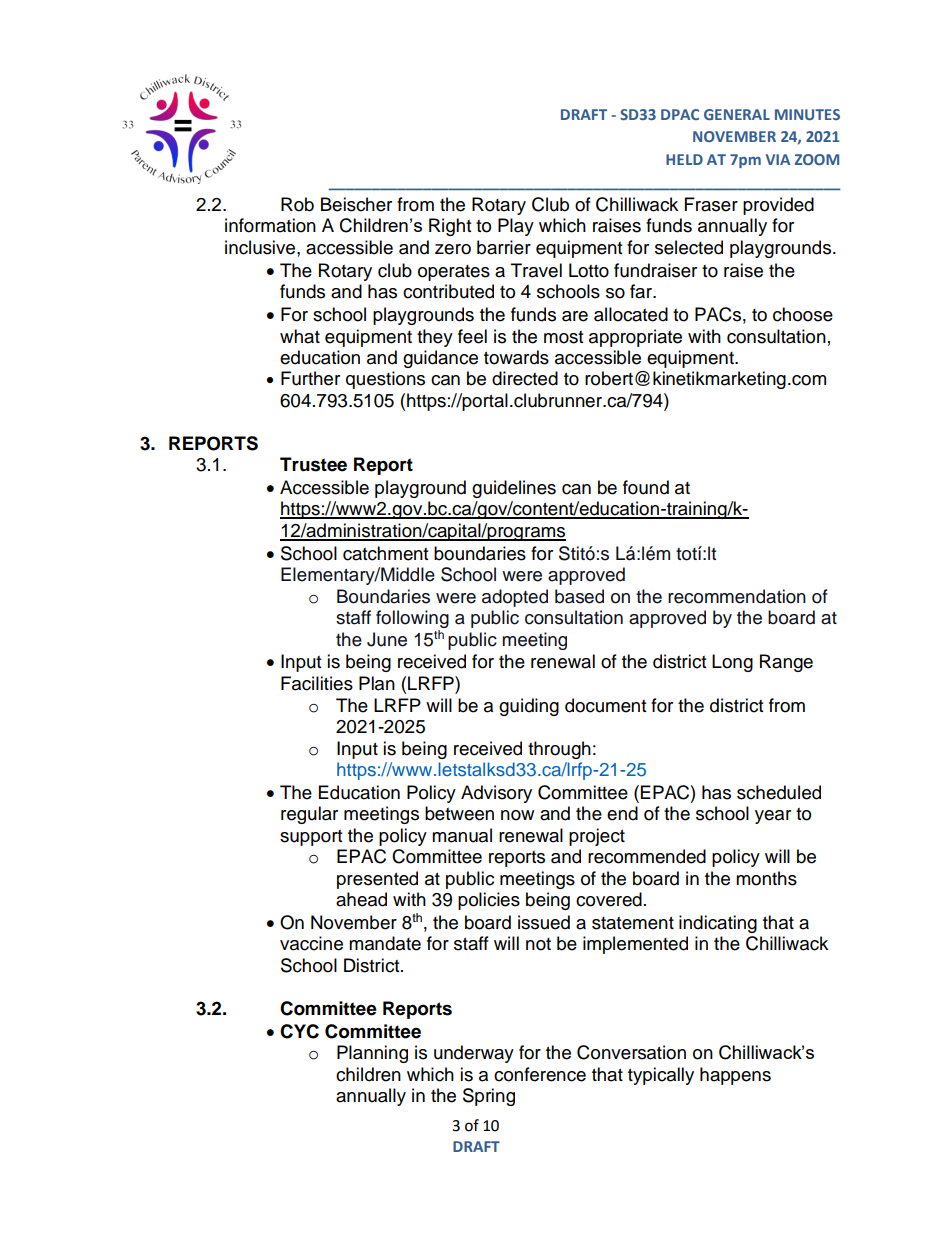  What do you see at coordinates (311, 838) in the document?
I see `support` at bounding box center [311, 838].
